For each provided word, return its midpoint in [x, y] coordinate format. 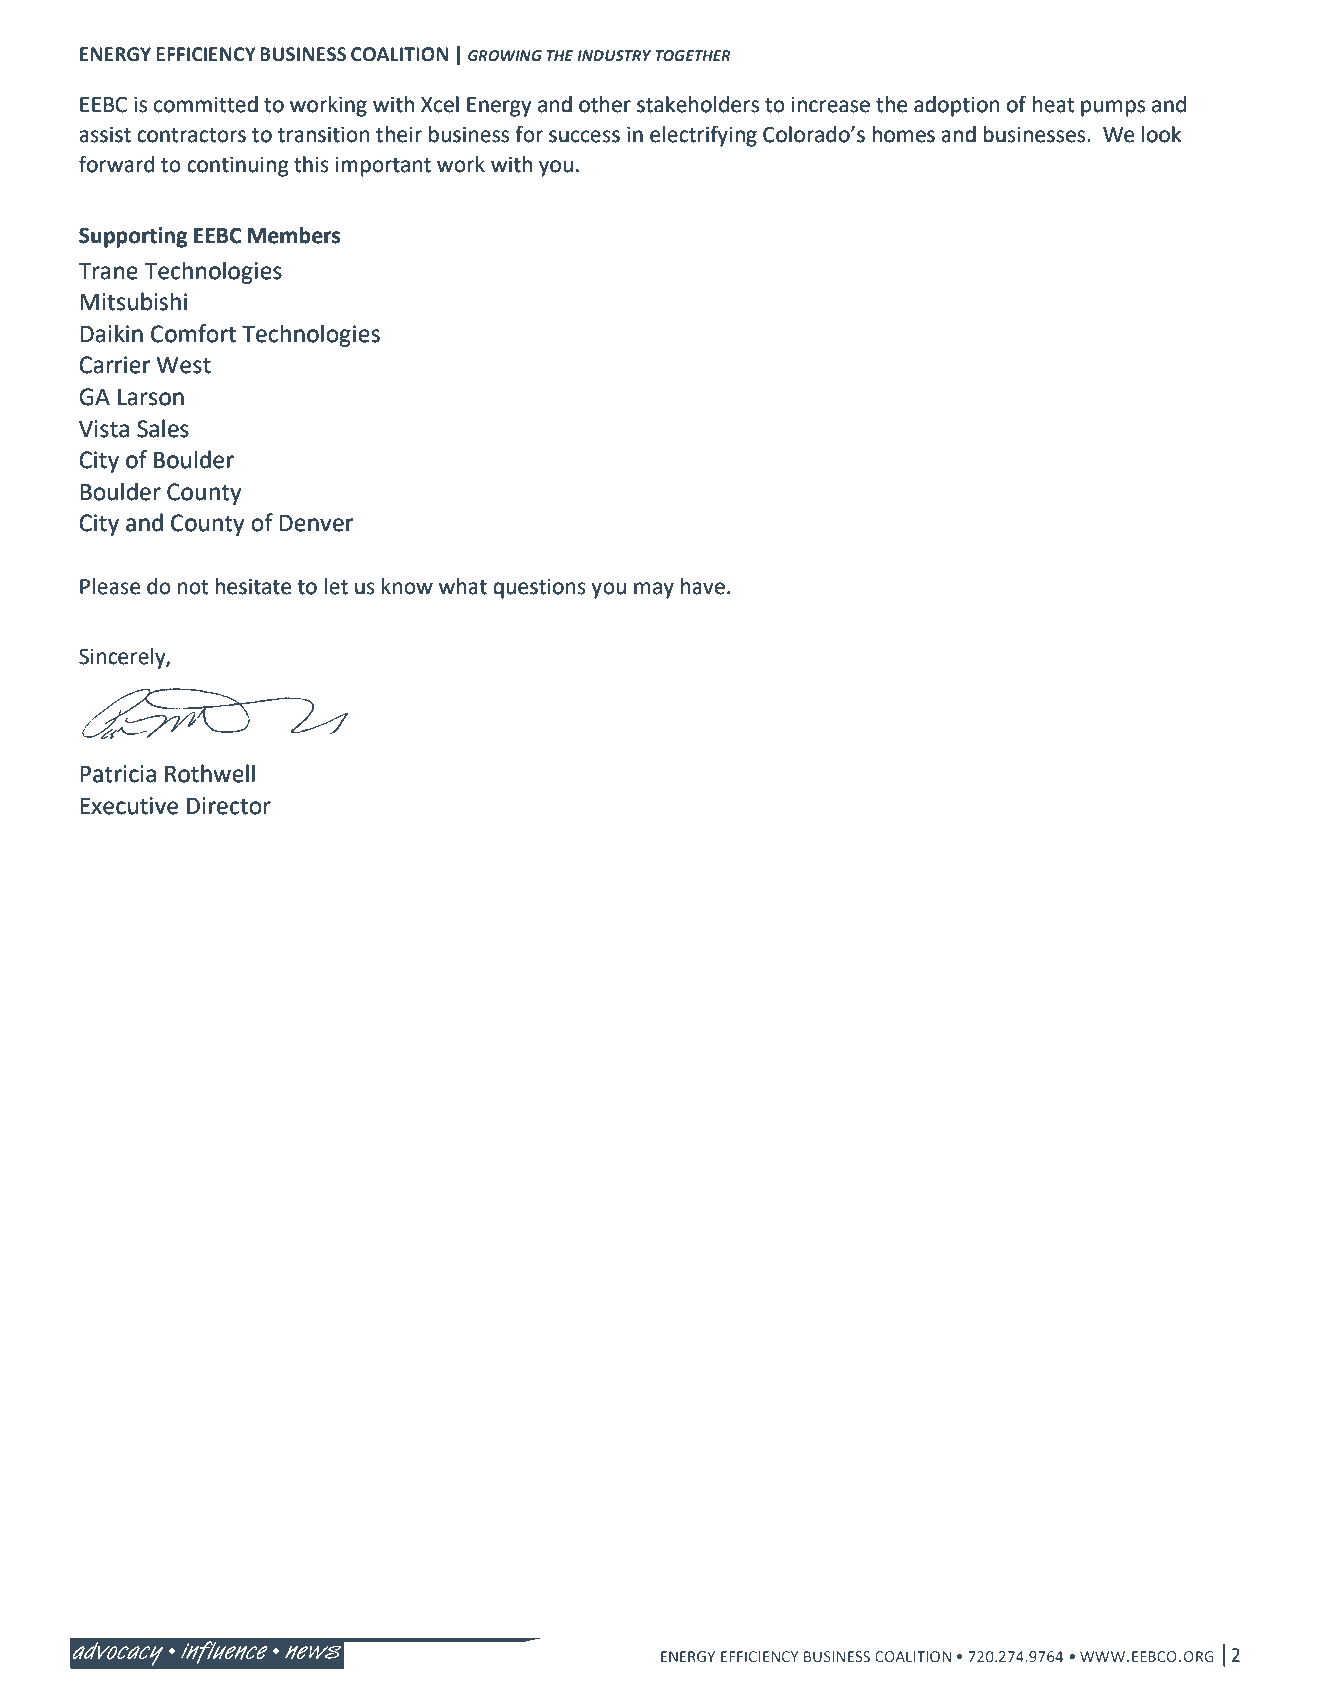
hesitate [253, 586]
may [654, 590]
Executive [129, 806]
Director [229, 806]
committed [206, 104]
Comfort [193, 333]
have [703, 586]
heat [1054, 104]
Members [294, 235]
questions [539, 589]
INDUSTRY [614, 55]
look [1161, 134]
